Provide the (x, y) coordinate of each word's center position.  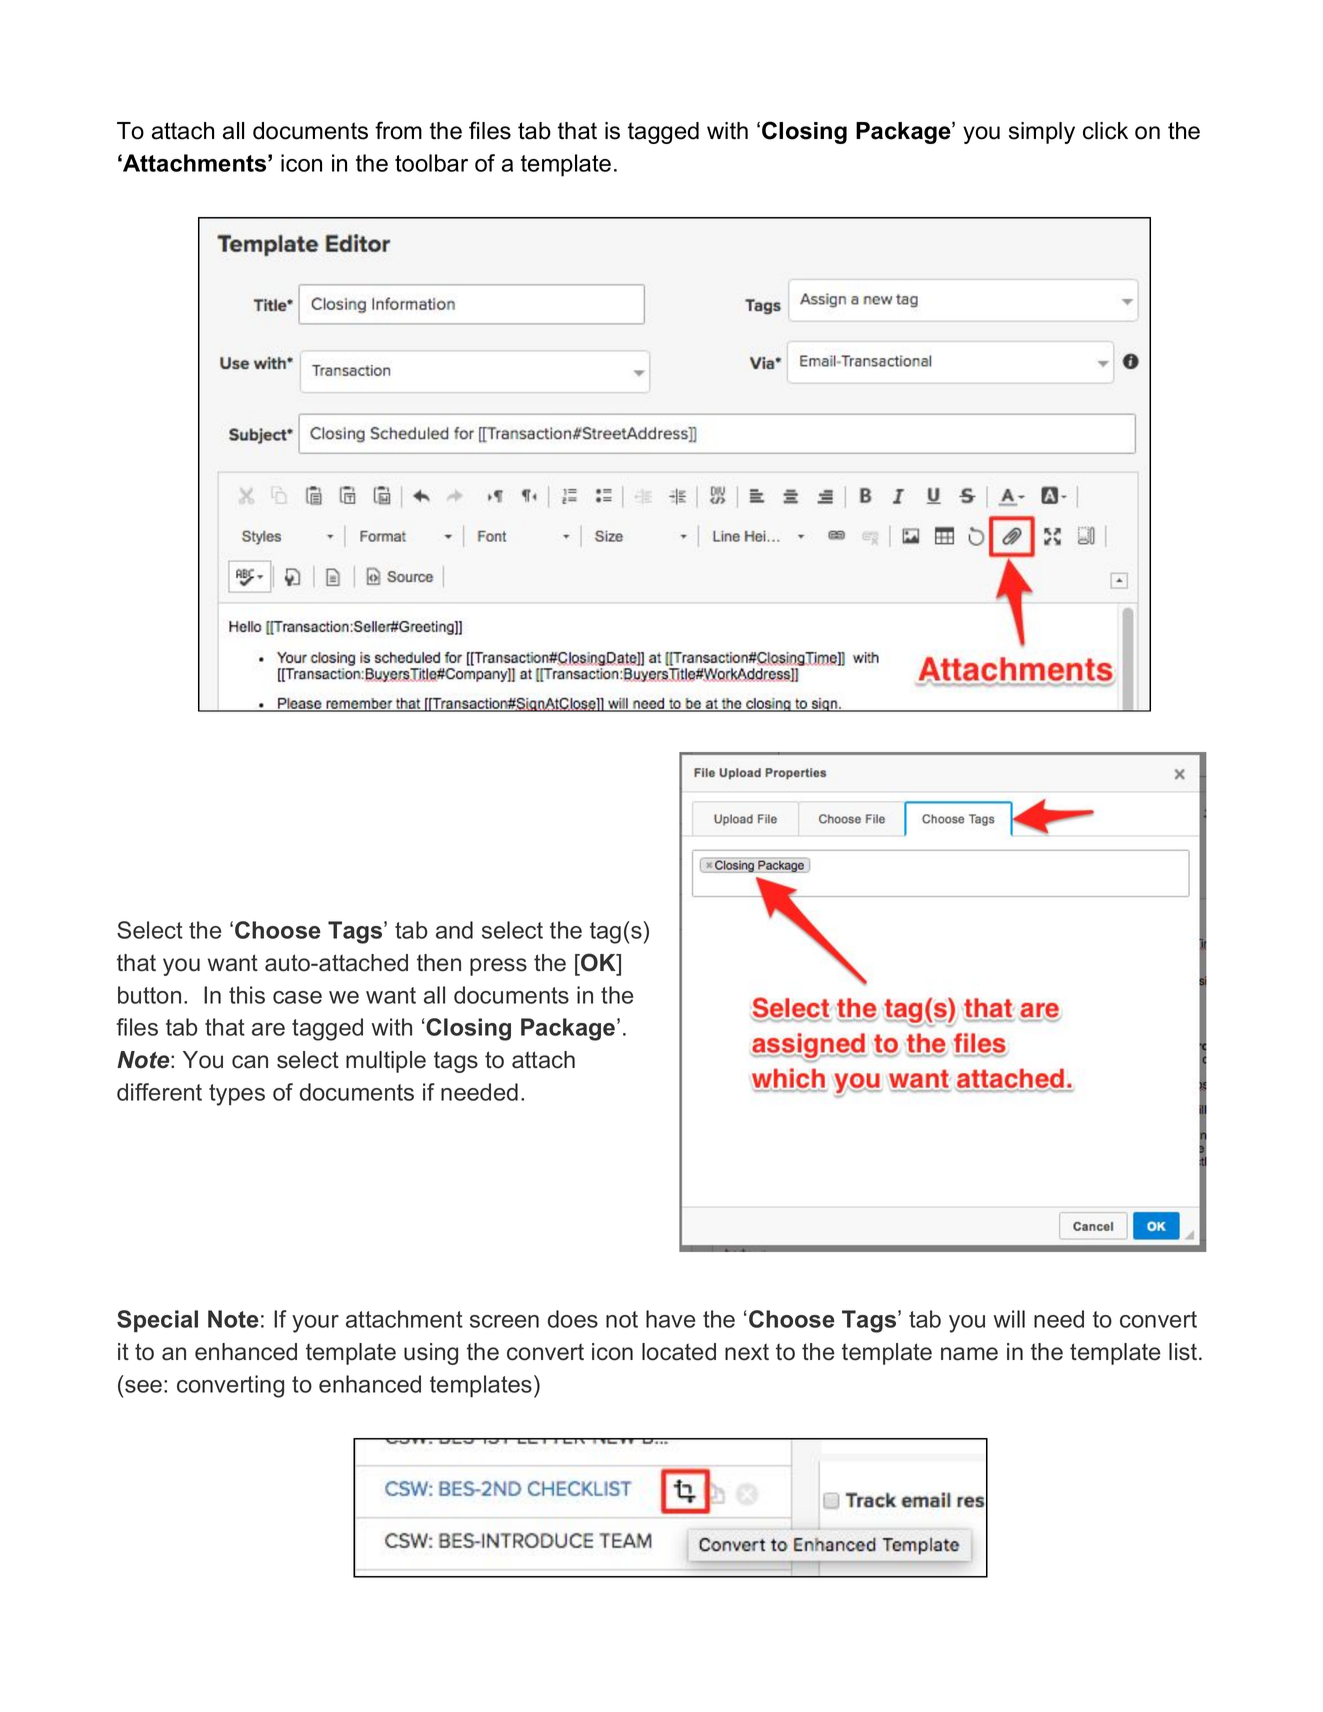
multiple (386, 1062)
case (297, 997)
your (315, 1324)
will (1009, 1319)
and (454, 930)
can (250, 1062)
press (498, 967)
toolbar (431, 163)
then (439, 963)
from (398, 130)
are (268, 1029)
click (1105, 131)
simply (1042, 133)
